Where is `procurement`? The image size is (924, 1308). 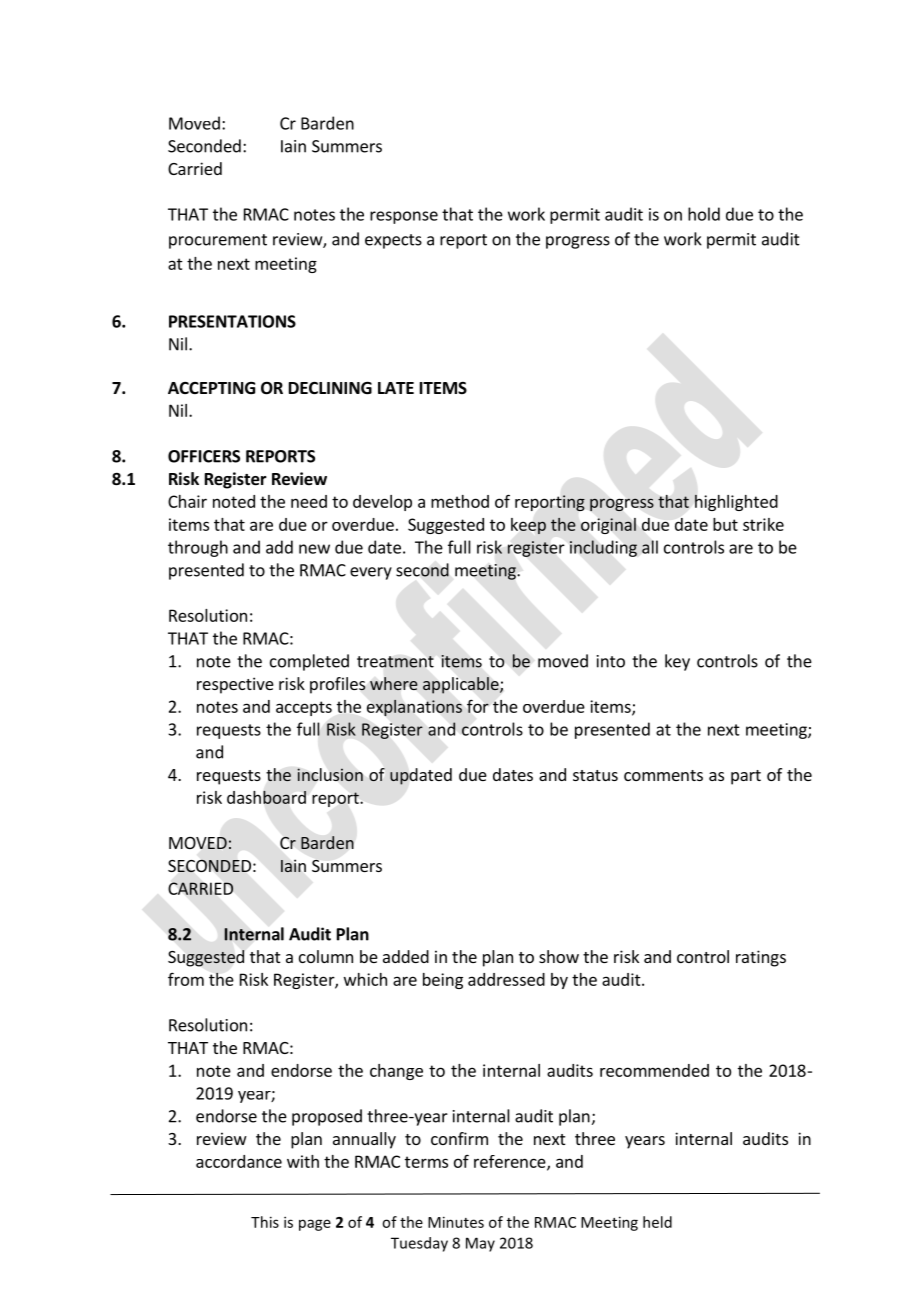
procurement is located at coordinates (218, 241).
